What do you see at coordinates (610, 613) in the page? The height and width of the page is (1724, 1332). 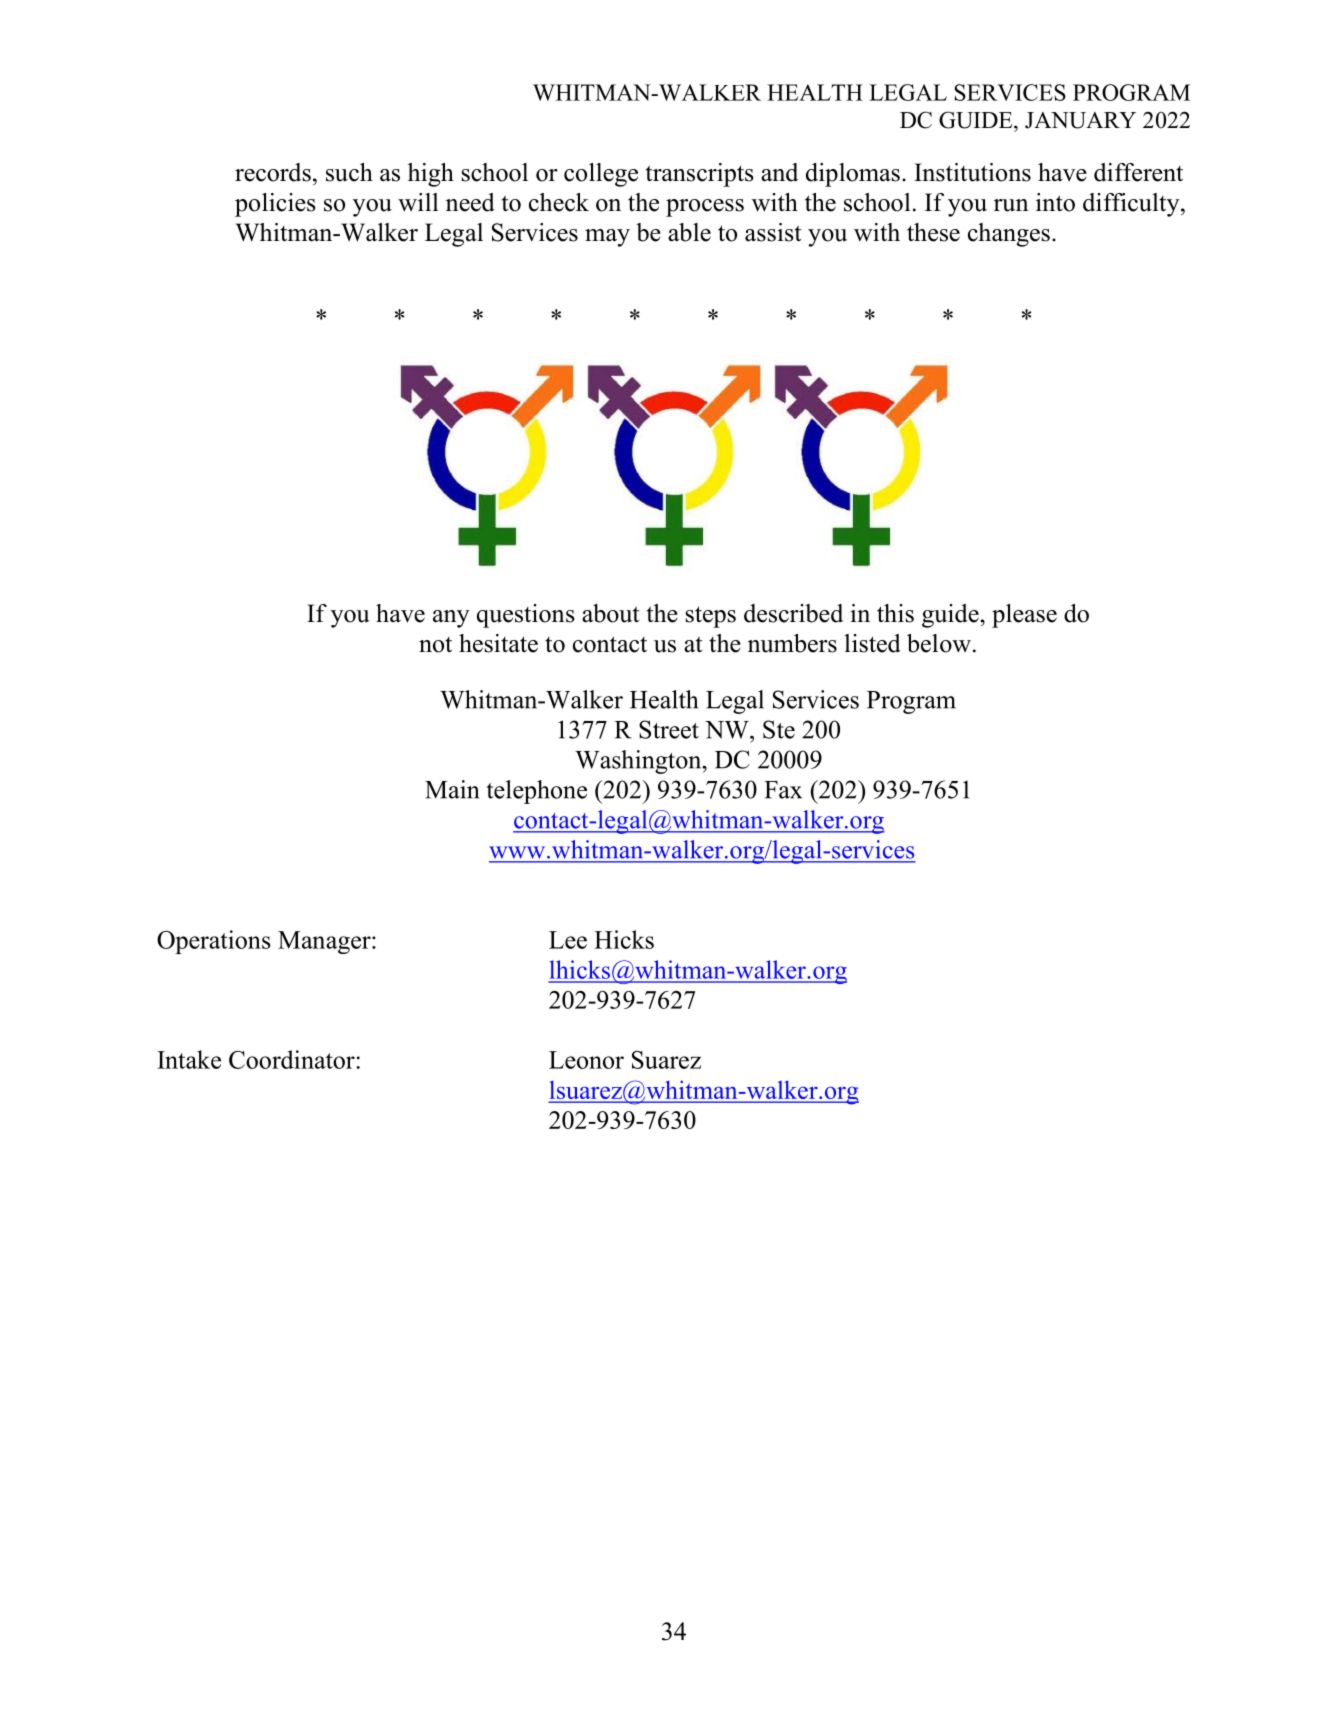 I see `about` at bounding box center [610, 613].
